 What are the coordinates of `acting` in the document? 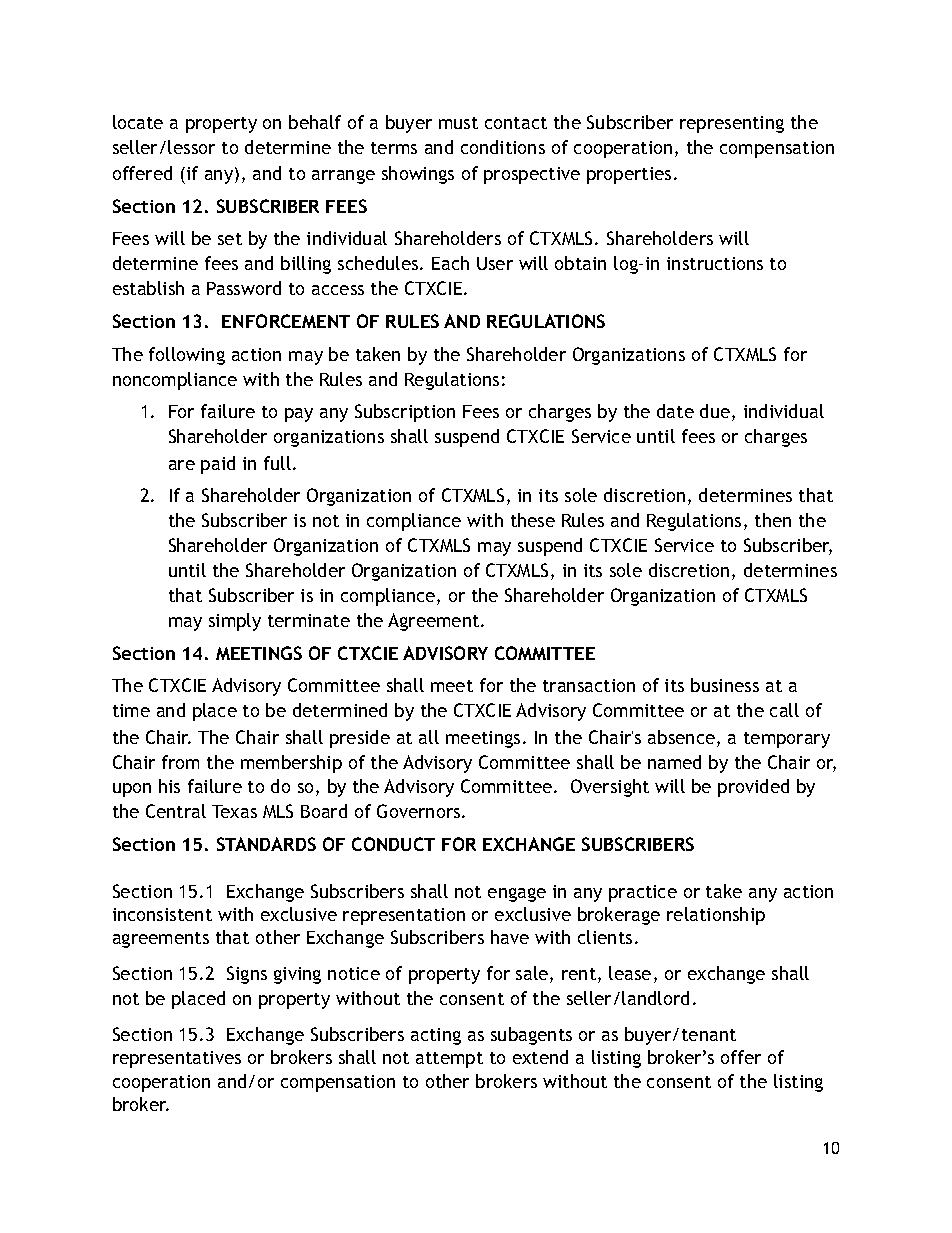 It's located at (436, 1036).
